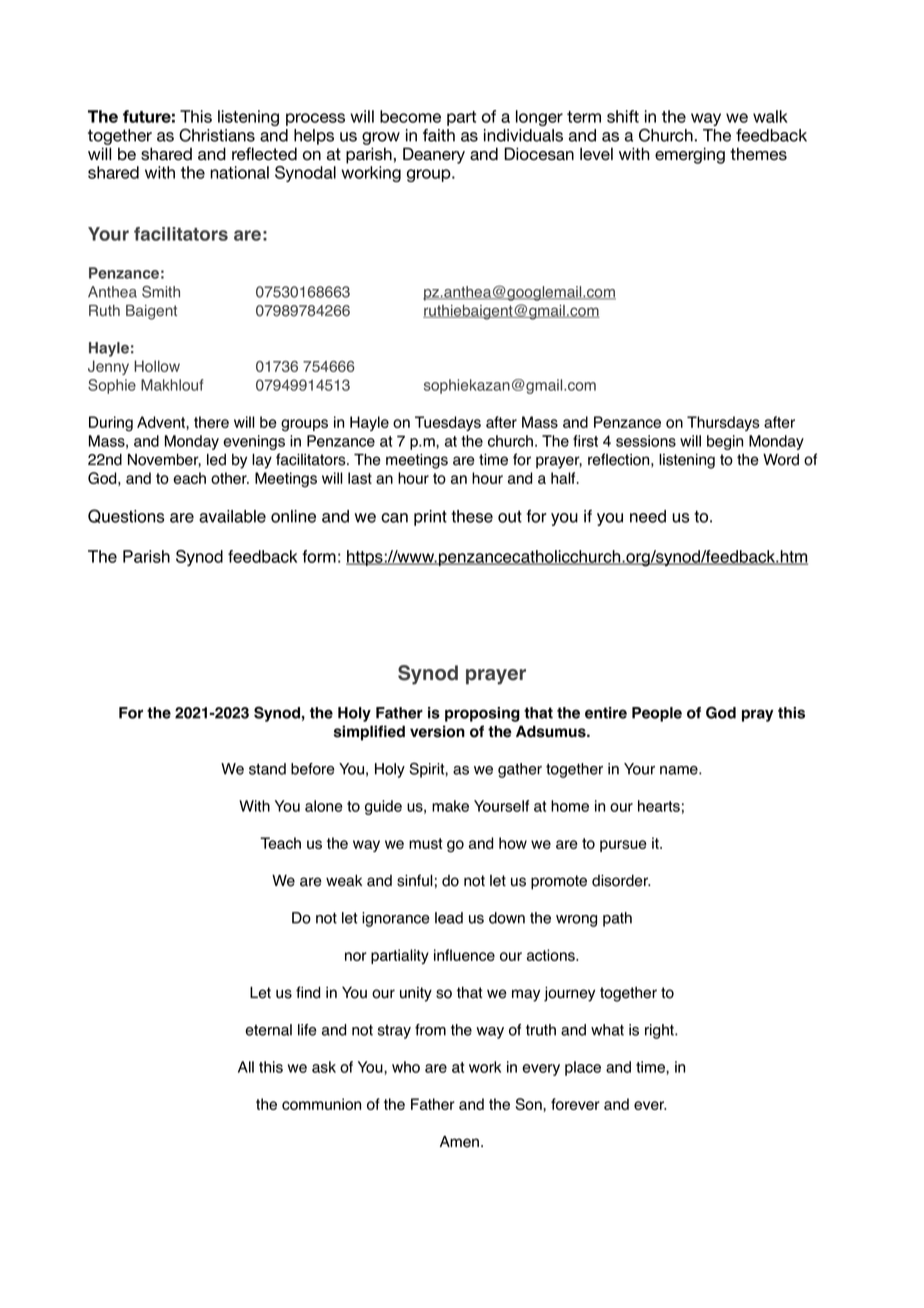 The width and height of the page is (924, 1308). Describe the element at coordinates (267, 769) in the page. I see `stand` at that location.
